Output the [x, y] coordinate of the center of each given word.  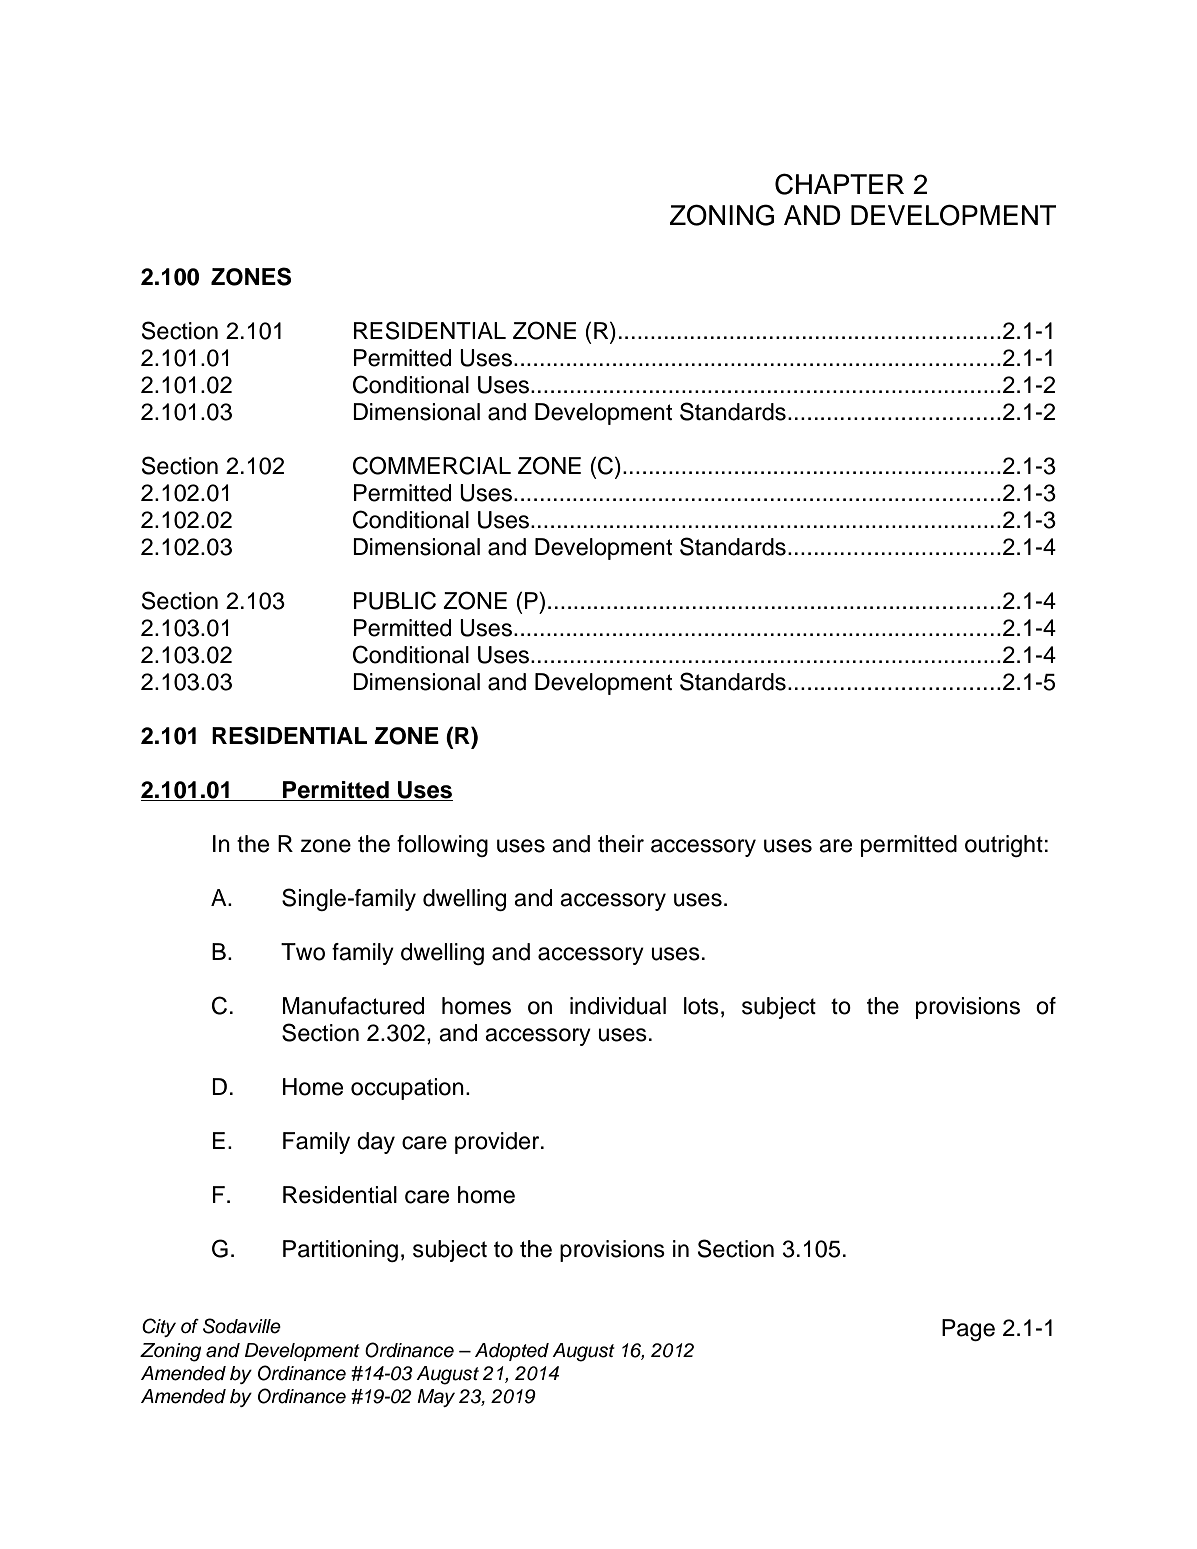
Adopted [512, 1352]
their [621, 844]
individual [618, 1006]
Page [968, 1330]
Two [303, 952]
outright [1004, 846]
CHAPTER [839, 184]
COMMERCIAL [432, 465]
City [159, 1327]
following [442, 846]
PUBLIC [395, 600]
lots [701, 1006]
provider [498, 1143]
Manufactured [353, 1006]
